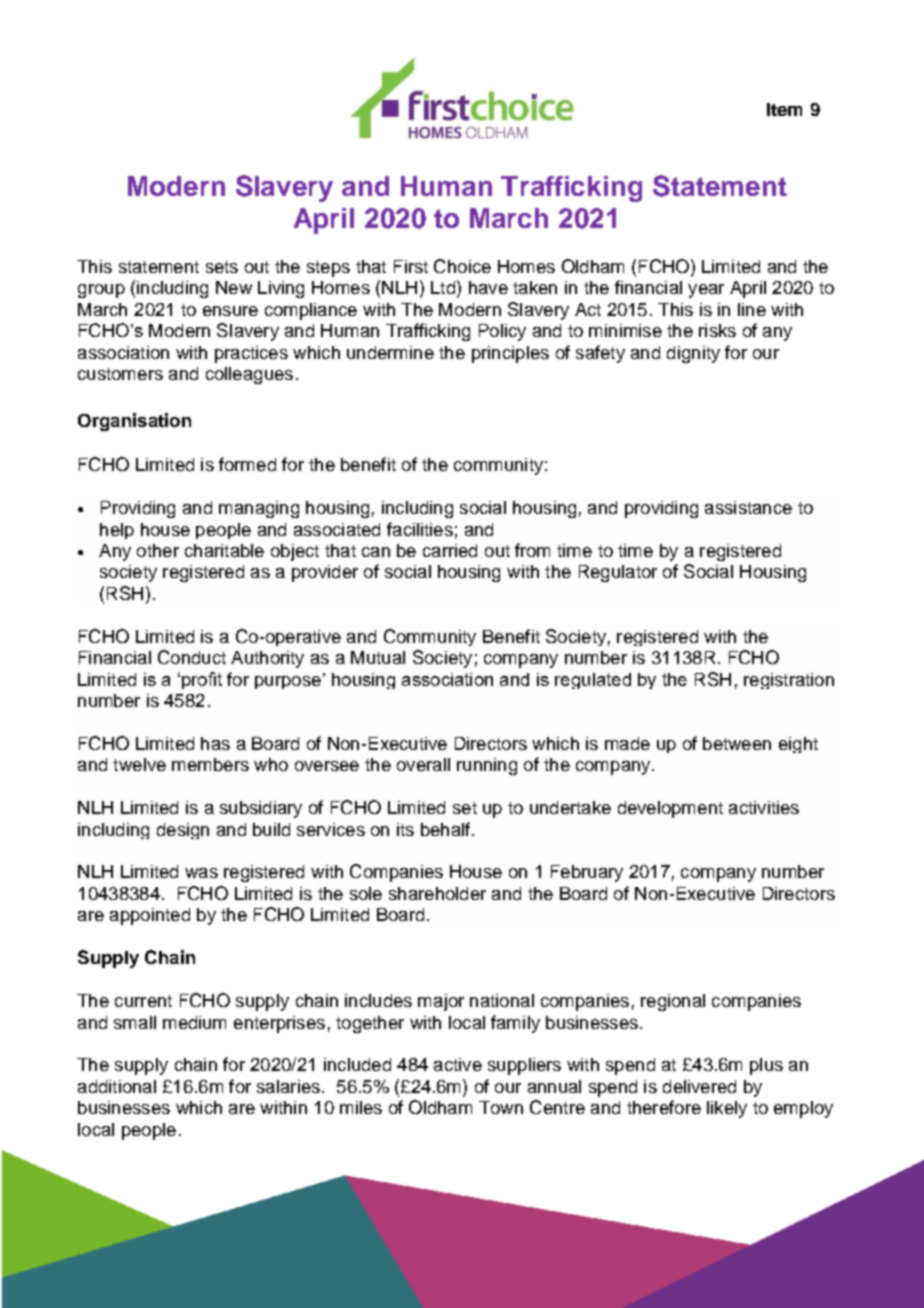  What do you see at coordinates (222, 267) in the image?
I see `sets` at bounding box center [222, 267].
